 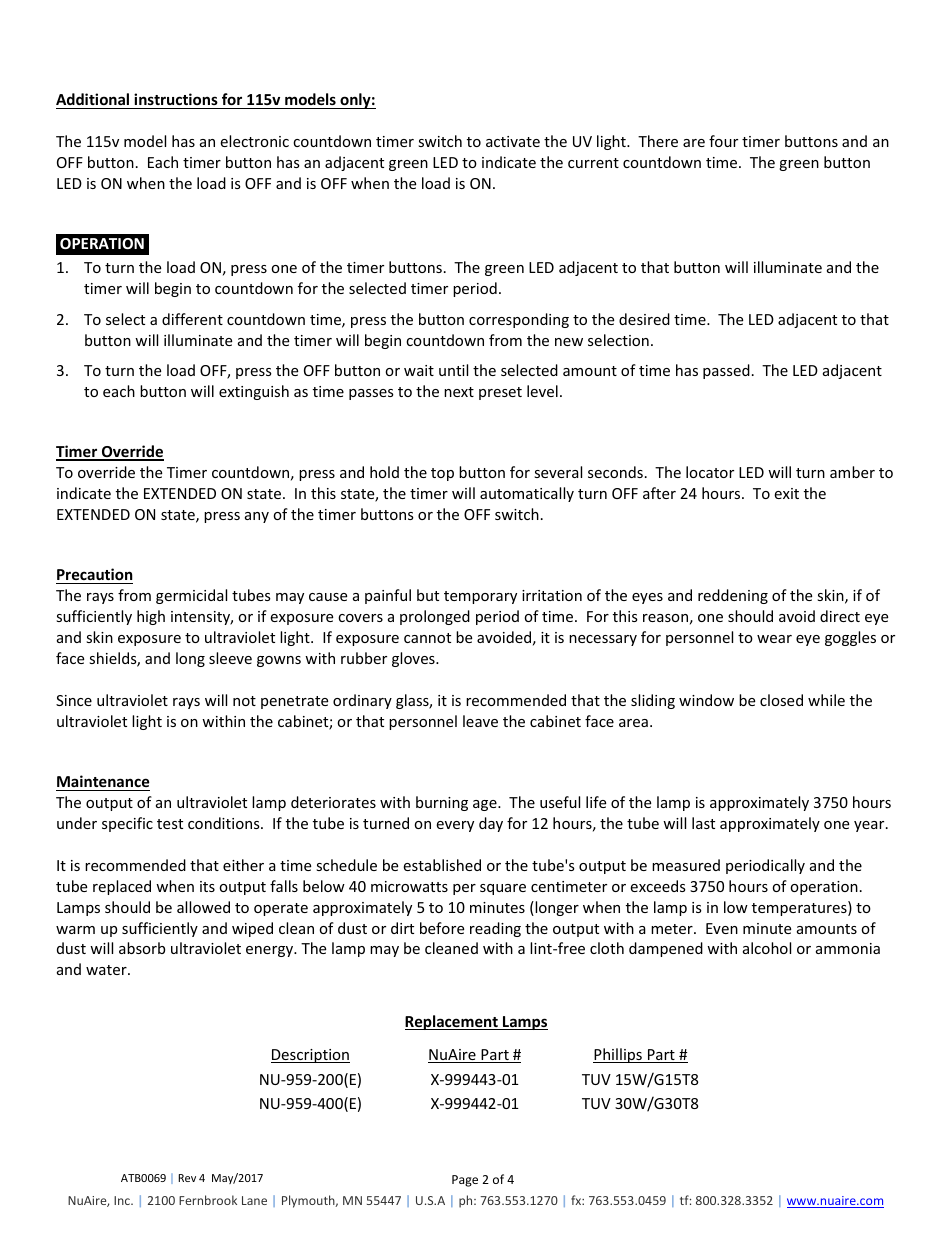 What do you see at coordinates (203, 907) in the screenshot?
I see `allowed` at bounding box center [203, 907].
